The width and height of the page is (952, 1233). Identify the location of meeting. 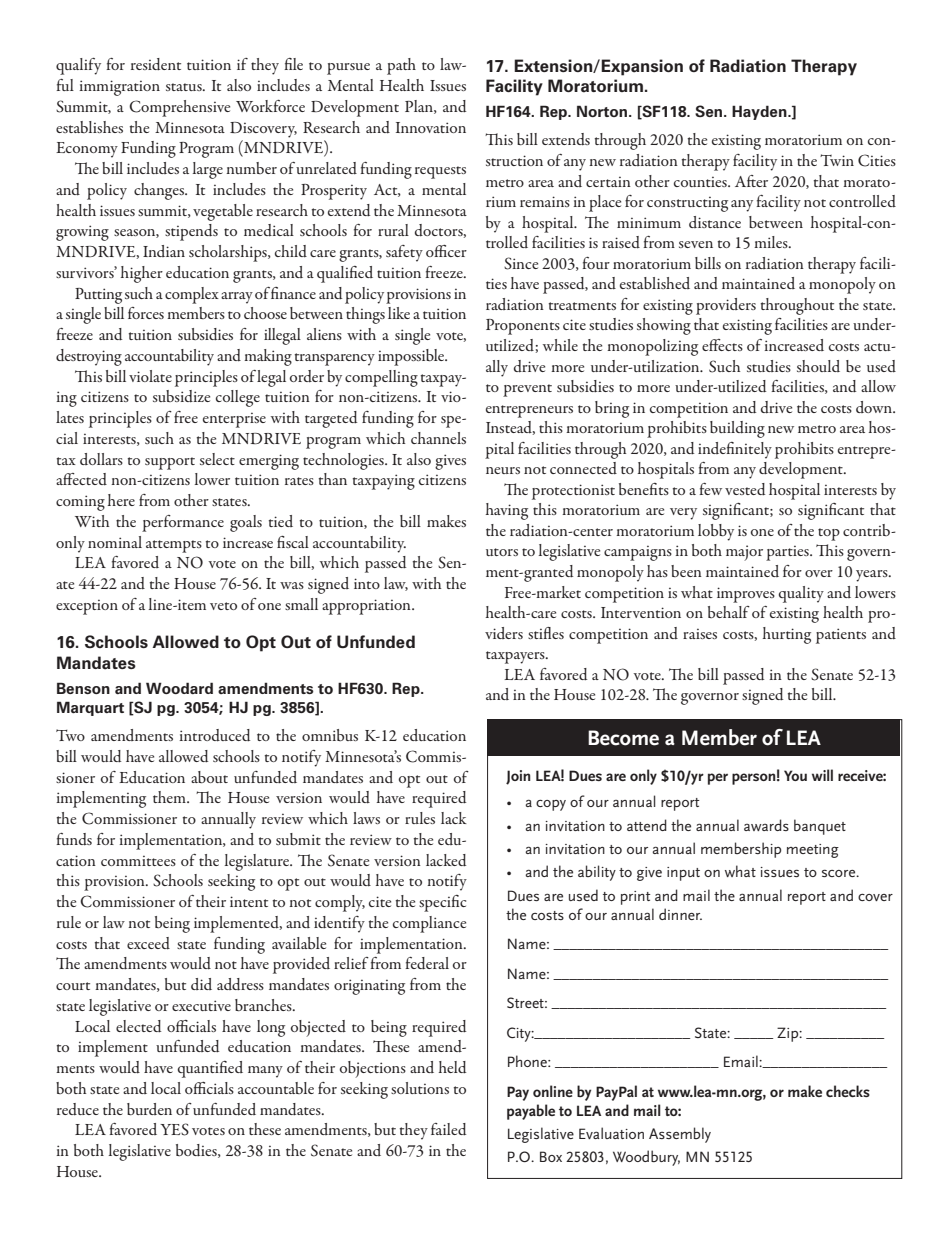
(813, 851).
